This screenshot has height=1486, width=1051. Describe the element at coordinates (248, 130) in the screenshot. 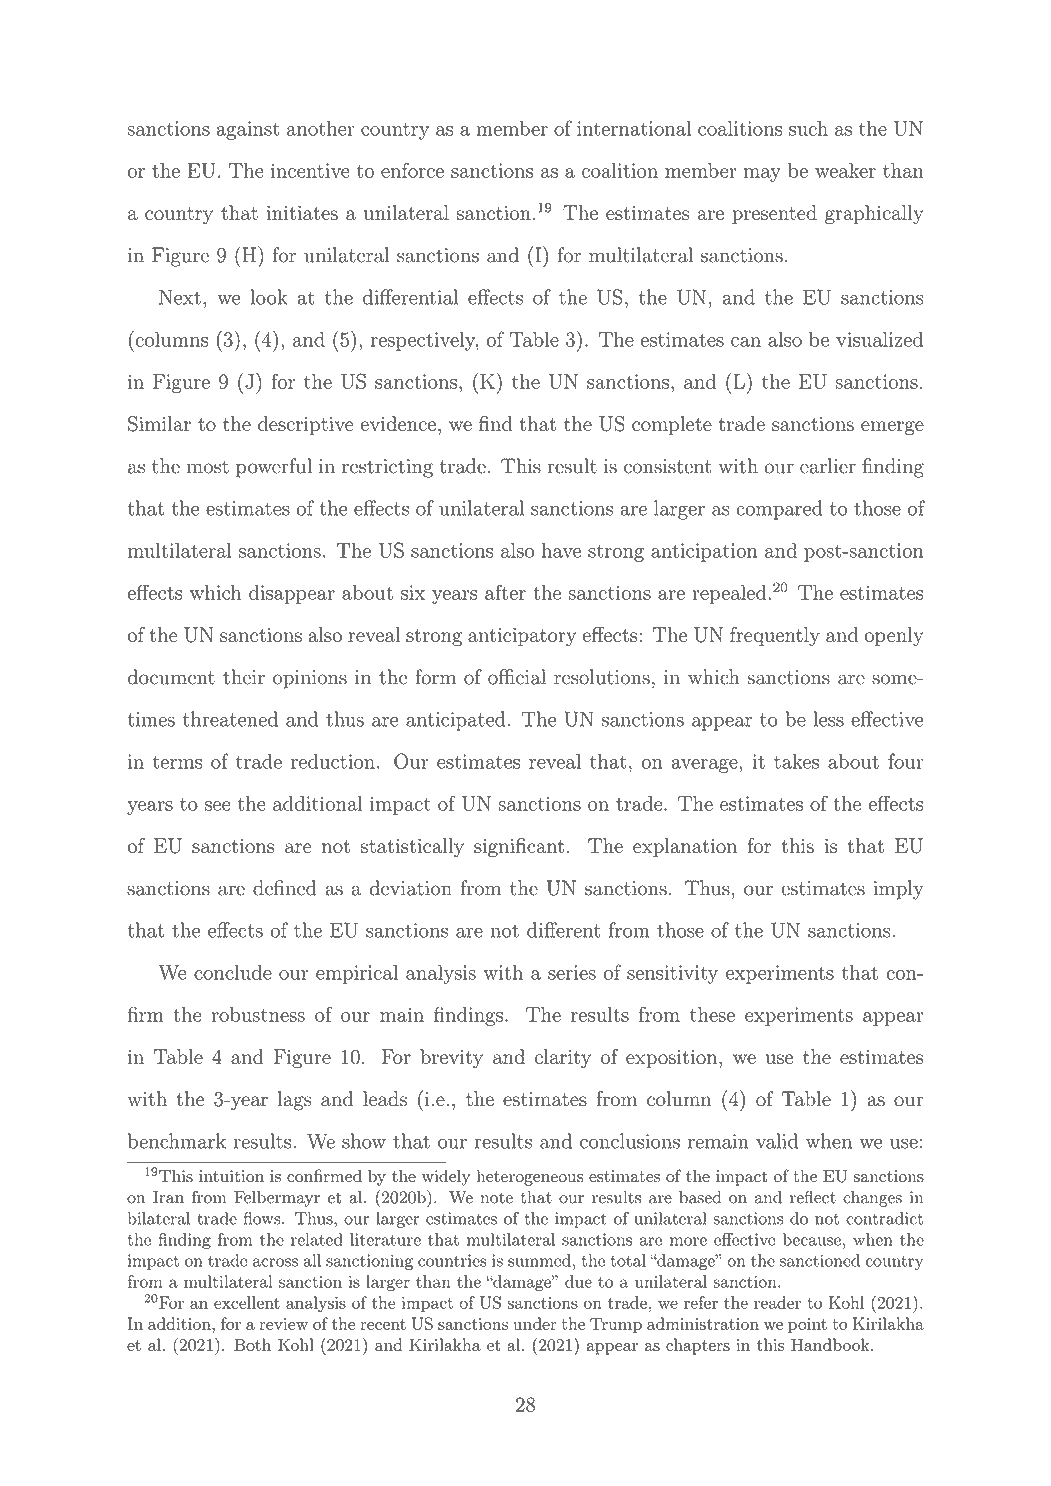

I see `against` at that location.
